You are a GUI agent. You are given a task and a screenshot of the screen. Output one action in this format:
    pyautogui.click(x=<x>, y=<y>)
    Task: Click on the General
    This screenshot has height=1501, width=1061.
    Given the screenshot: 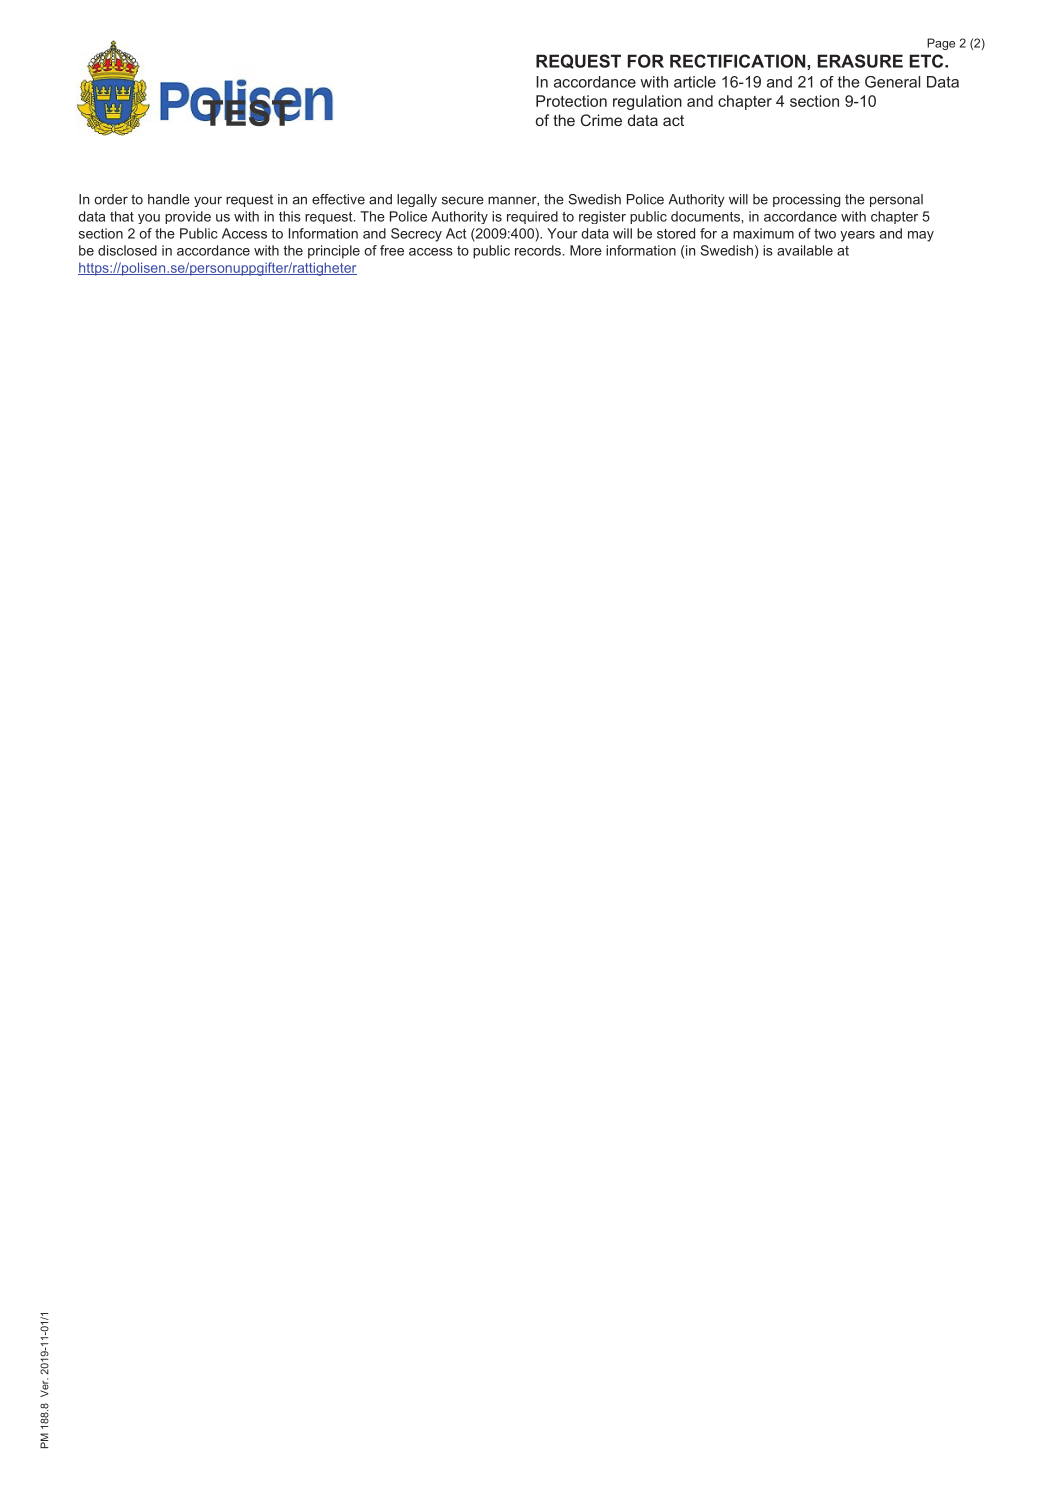 What is the action you would take?
    pyautogui.click(x=892, y=82)
